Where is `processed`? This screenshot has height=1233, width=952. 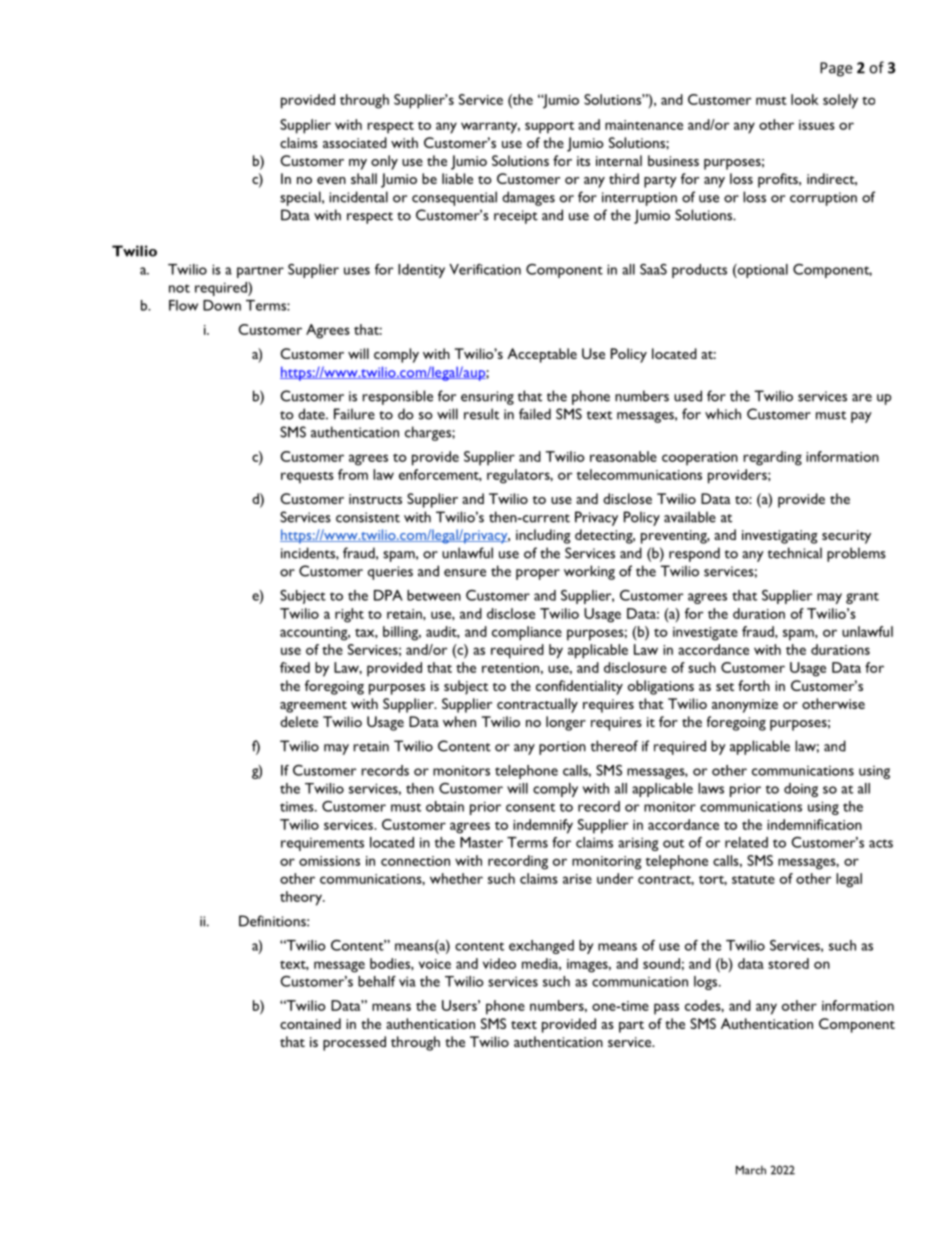 processed is located at coordinates (354, 1043).
